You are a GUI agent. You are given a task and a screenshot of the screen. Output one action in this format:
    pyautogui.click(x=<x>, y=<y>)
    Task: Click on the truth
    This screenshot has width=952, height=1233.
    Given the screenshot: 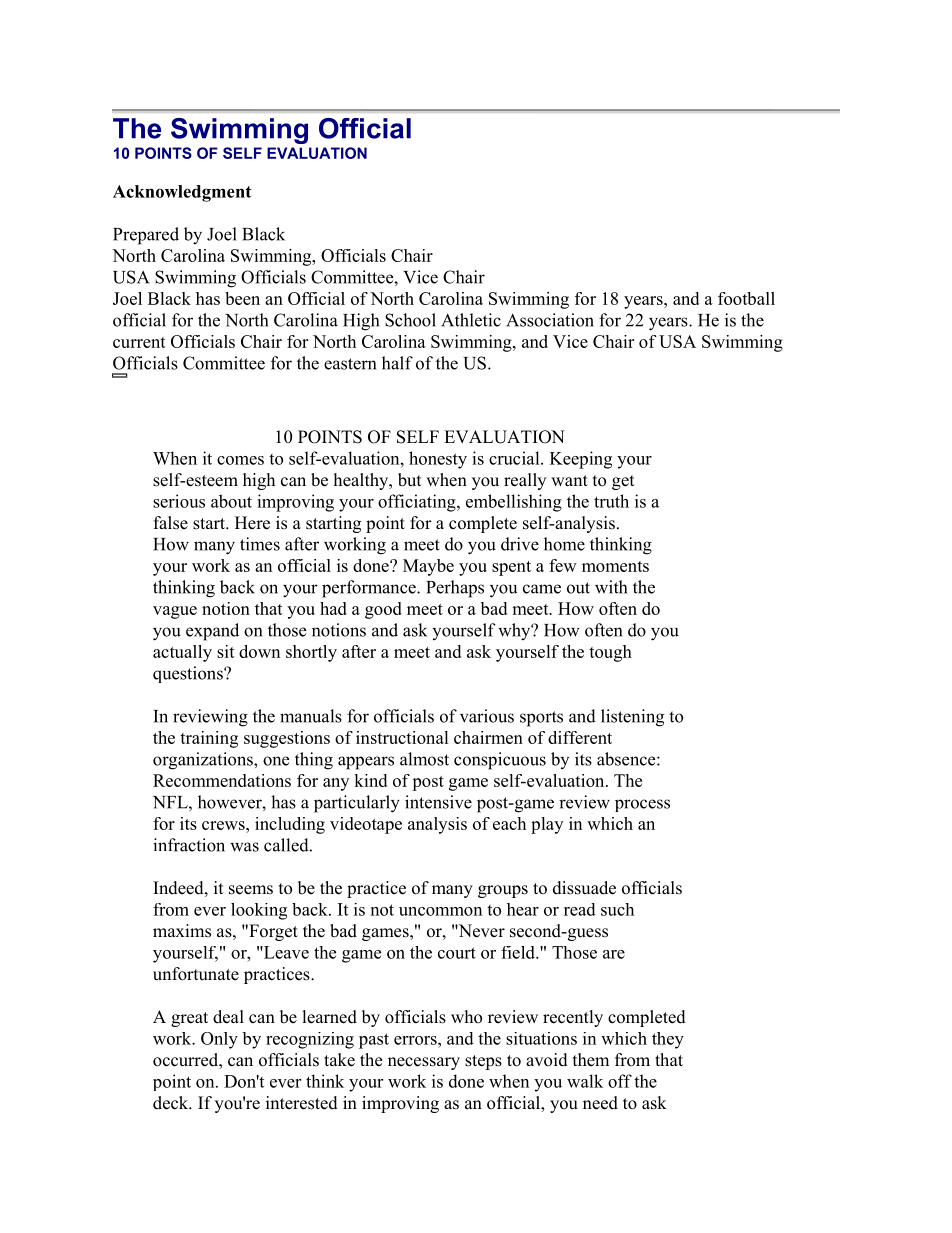 What is the action you would take?
    pyautogui.click(x=611, y=501)
